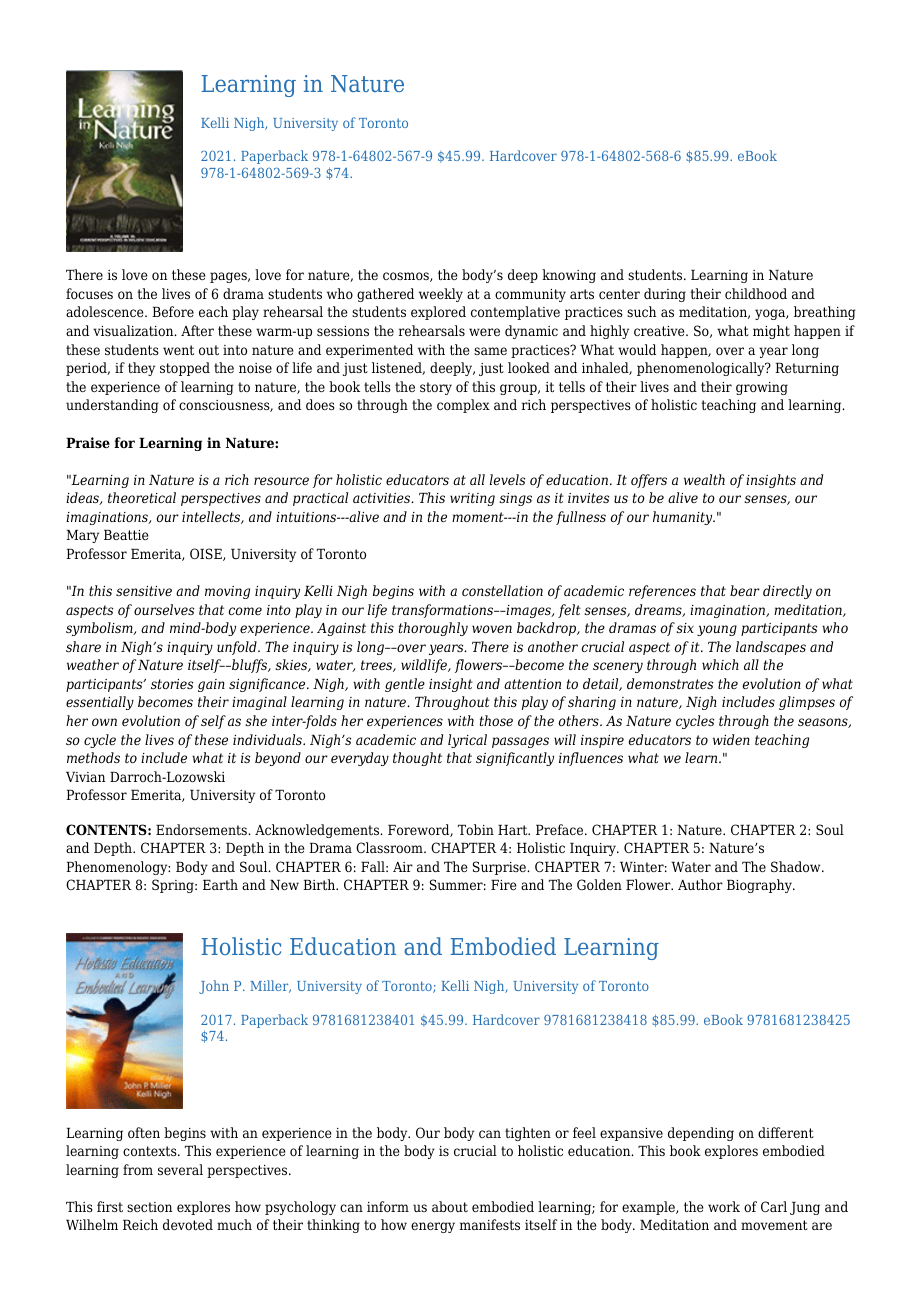 Image resolution: width=924 pixels, height=1308 pixels. I want to click on John, so click(214, 987).
